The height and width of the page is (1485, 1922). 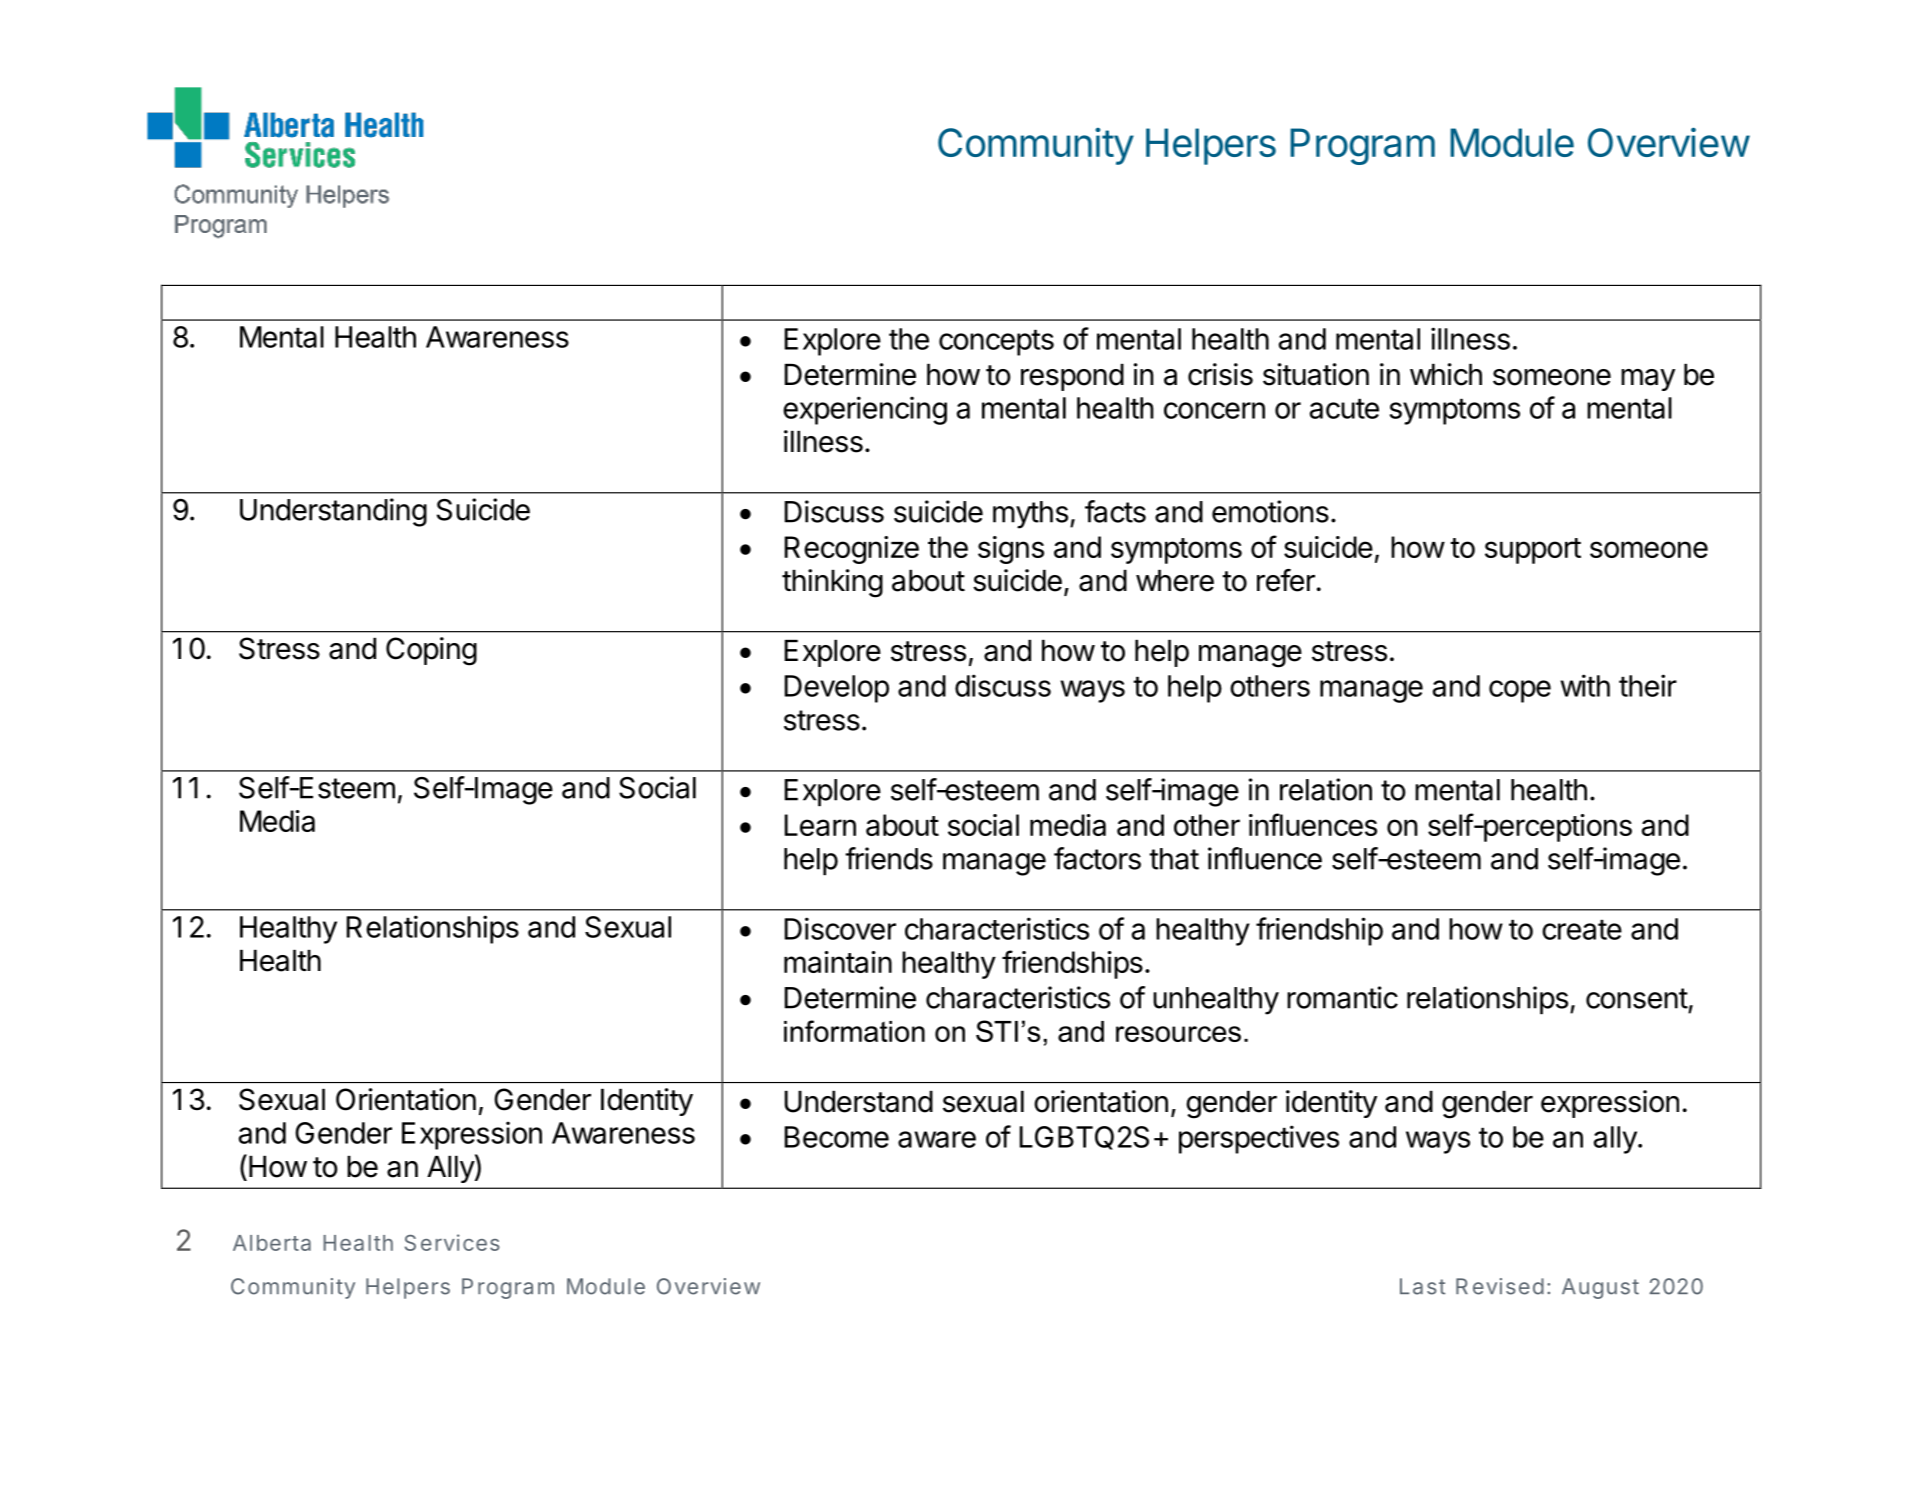 What do you see at coordinates (840, 928) in the page?
I see `Discover` at bounding box center [840, 928].
